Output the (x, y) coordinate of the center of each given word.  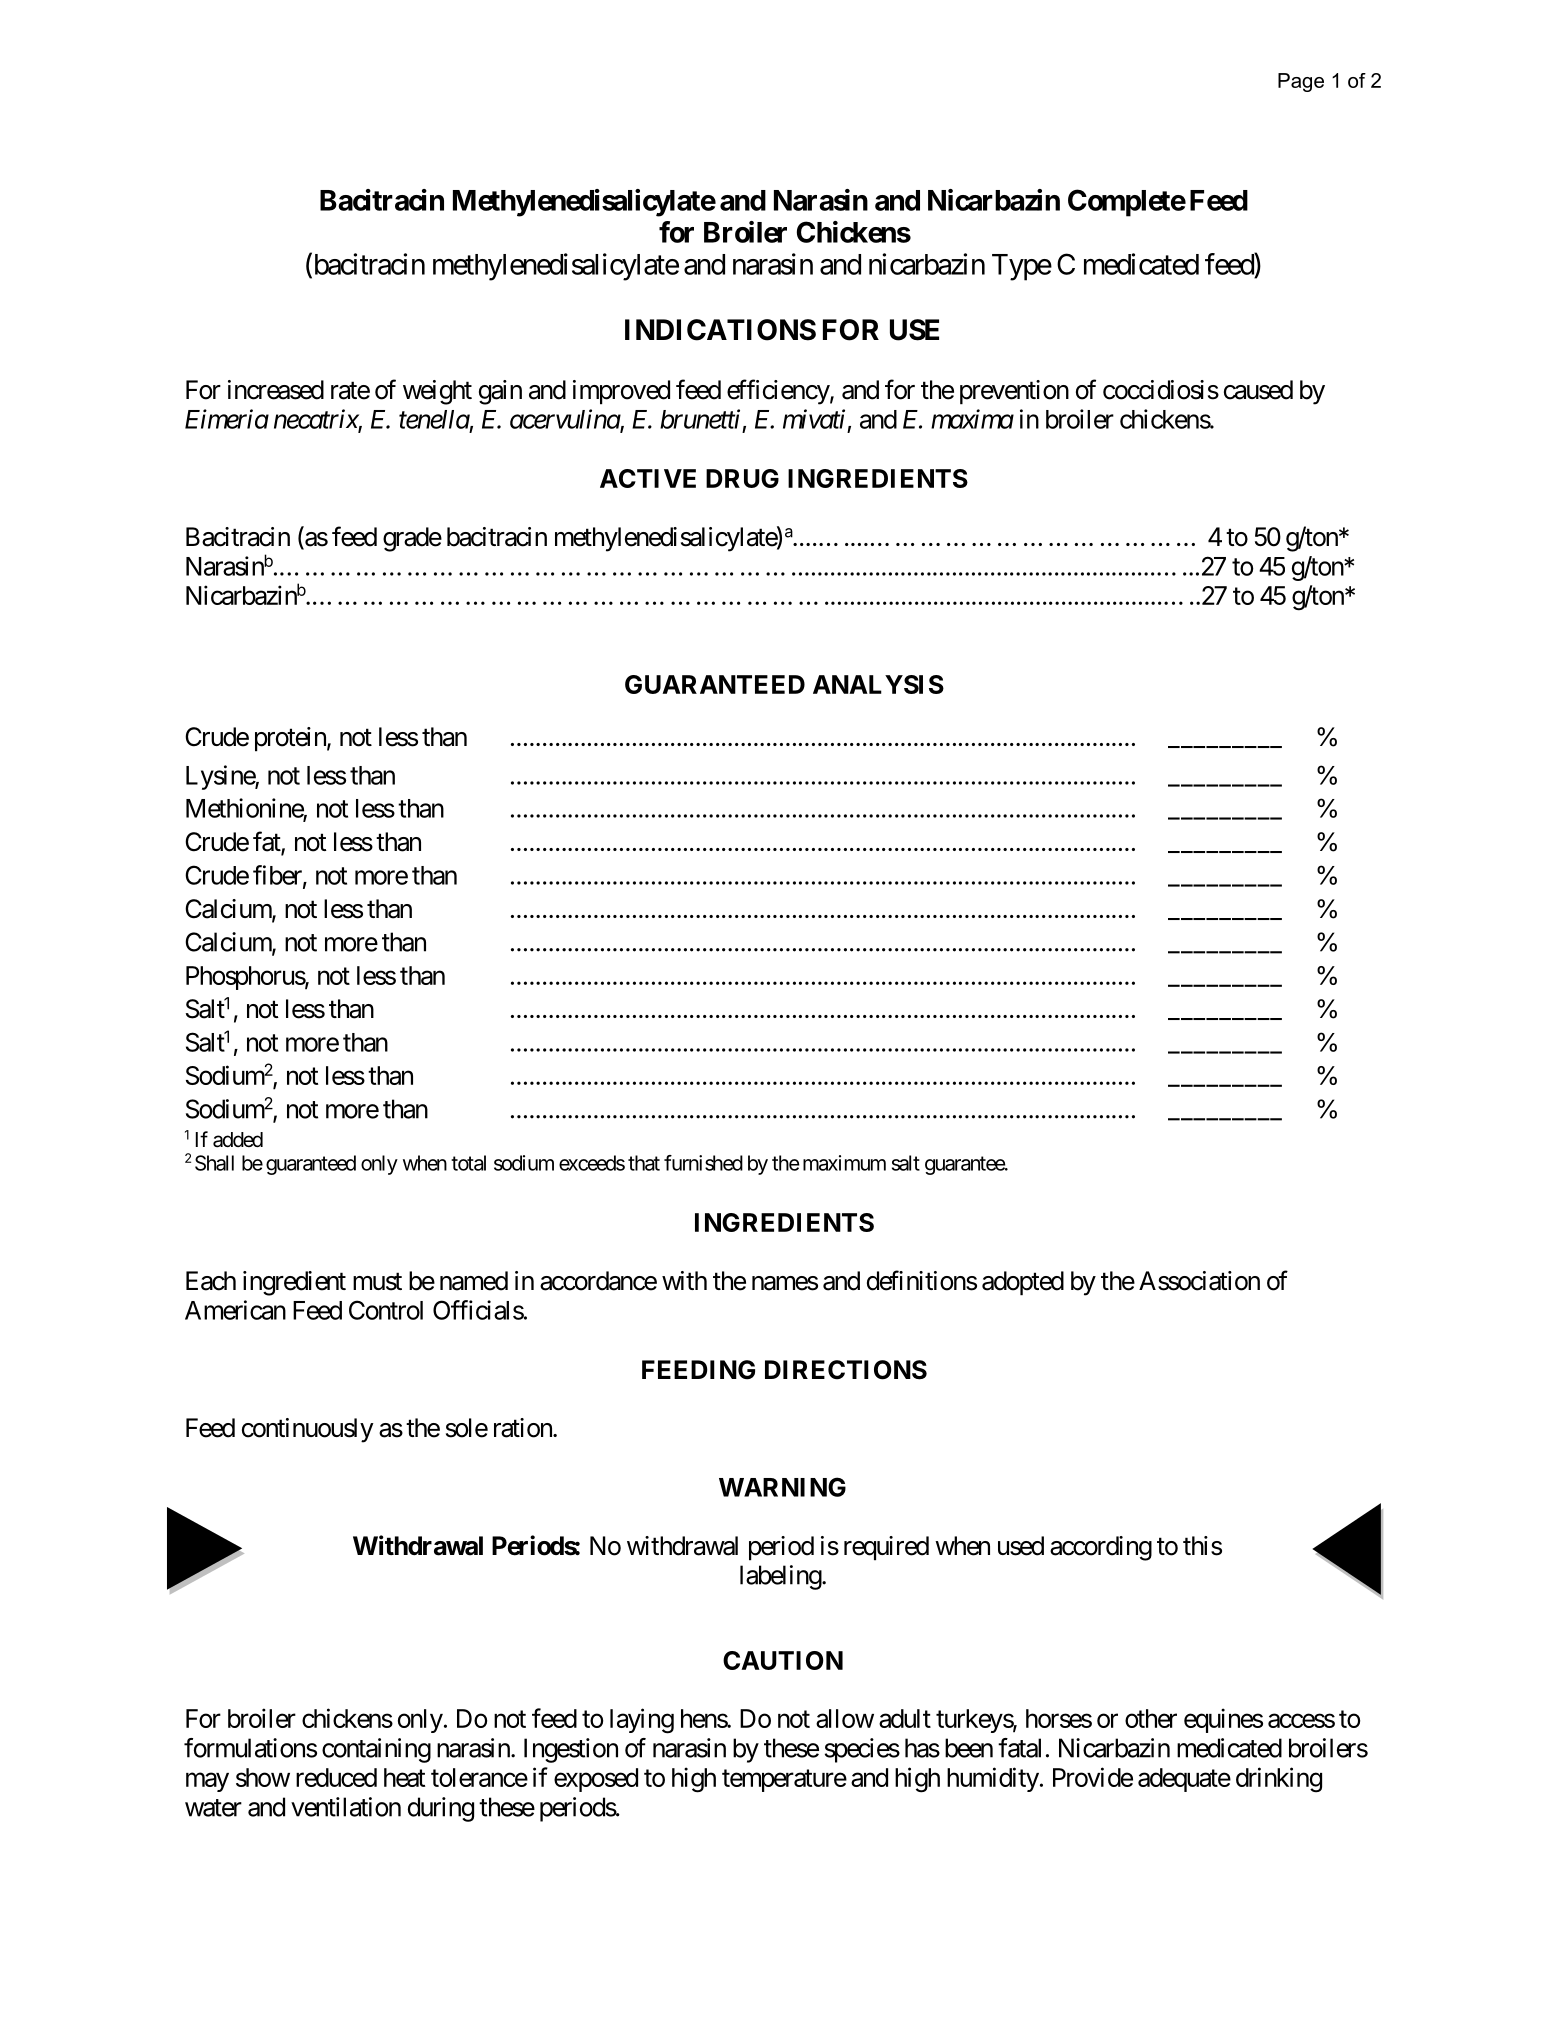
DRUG (742, 478)
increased (276, 390)
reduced (336, 1777)
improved (621, 392)
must (377, 1282)
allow (845, 1718)
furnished (703, 1163)
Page (1301, 82)
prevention (1014, 392)
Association (1199, 1281)
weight (437, 392)
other (1151, 1718)
